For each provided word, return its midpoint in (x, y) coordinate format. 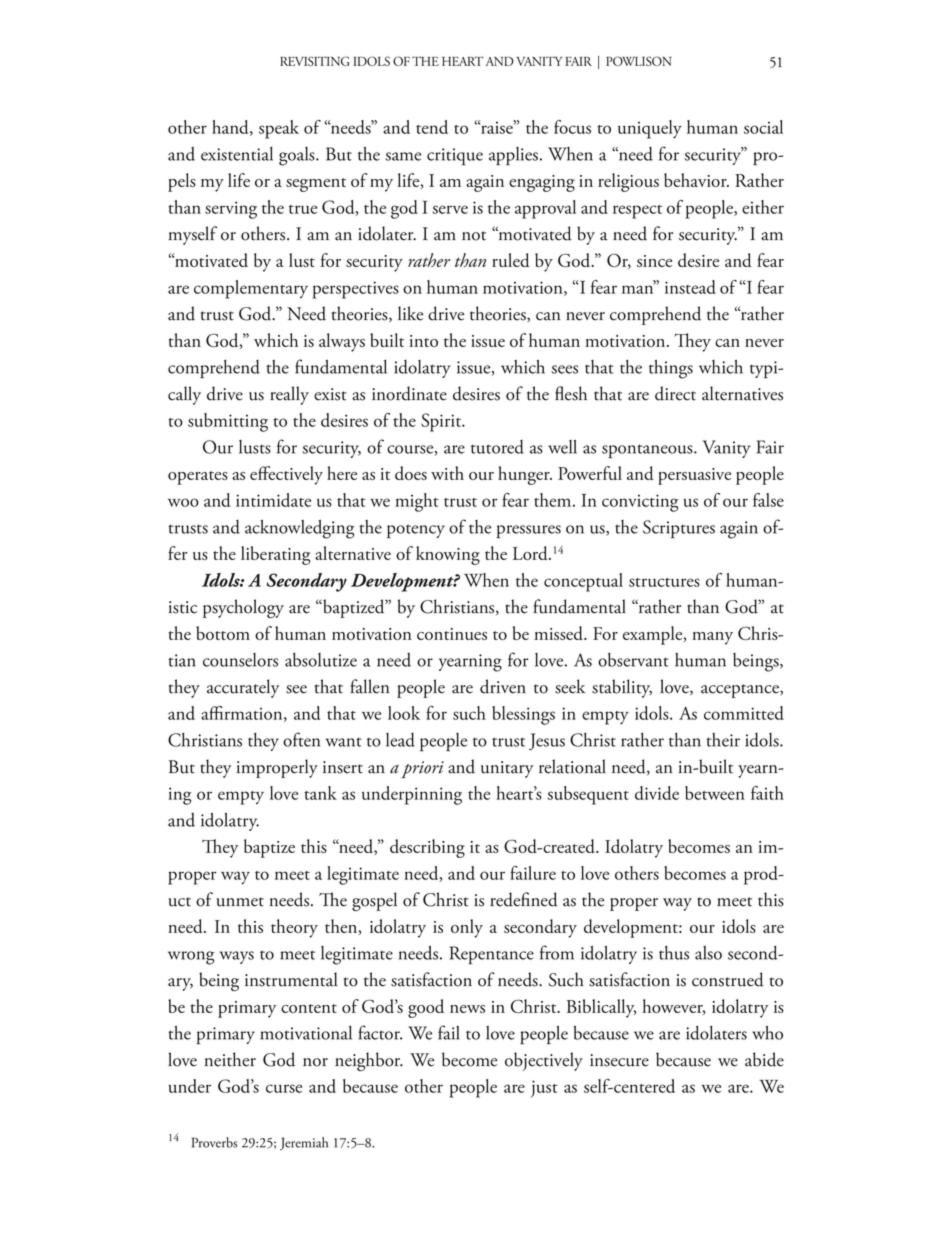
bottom (223, 633)
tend (432, 127)
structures (664, 582)
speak (279, 129)
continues (452, 634)
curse (284, 1088)
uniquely (650, 129)
